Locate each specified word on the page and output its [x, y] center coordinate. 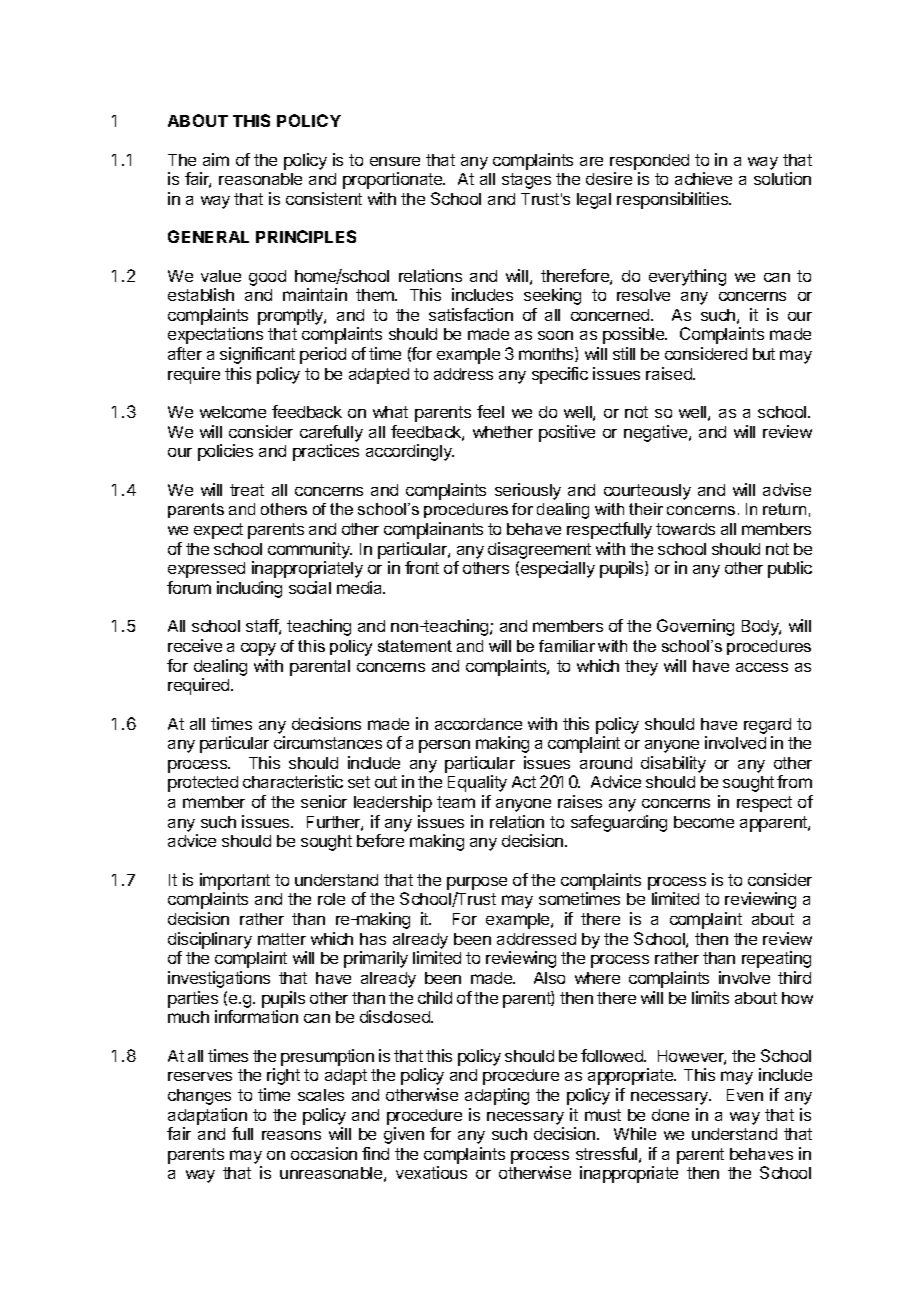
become [704, 822]
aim [216, 159]
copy [258, 649]
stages [526, 181]
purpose [477, 883]
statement [415, 646]
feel [490, 411]
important [235, 881]
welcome [233, 412]
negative [657, 433]
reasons [291, 1135]
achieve [703, 178]
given [404, 1135]
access [762, 667]
